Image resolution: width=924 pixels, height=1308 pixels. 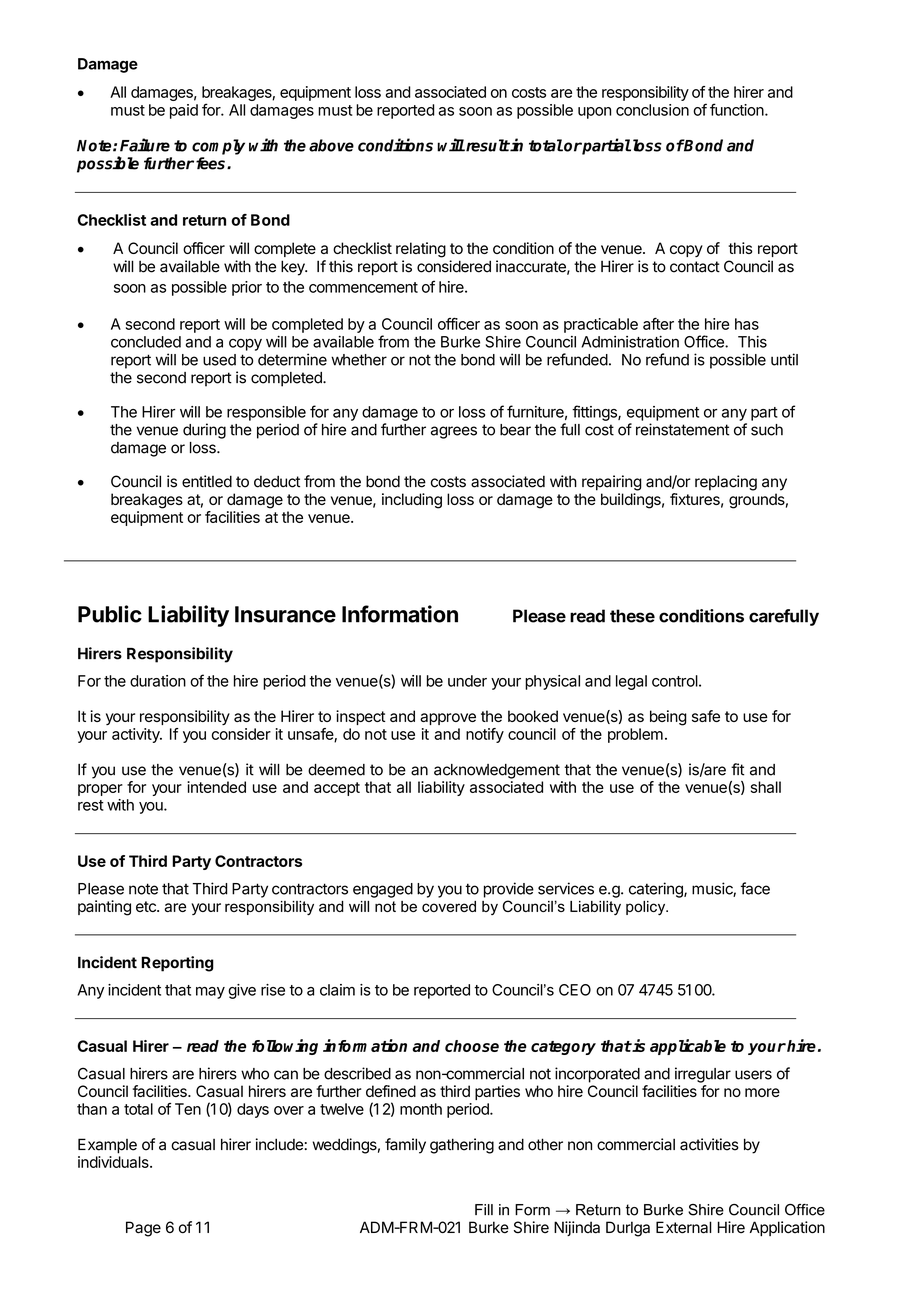 I want to click on etc, so click(x=147, y=906).
